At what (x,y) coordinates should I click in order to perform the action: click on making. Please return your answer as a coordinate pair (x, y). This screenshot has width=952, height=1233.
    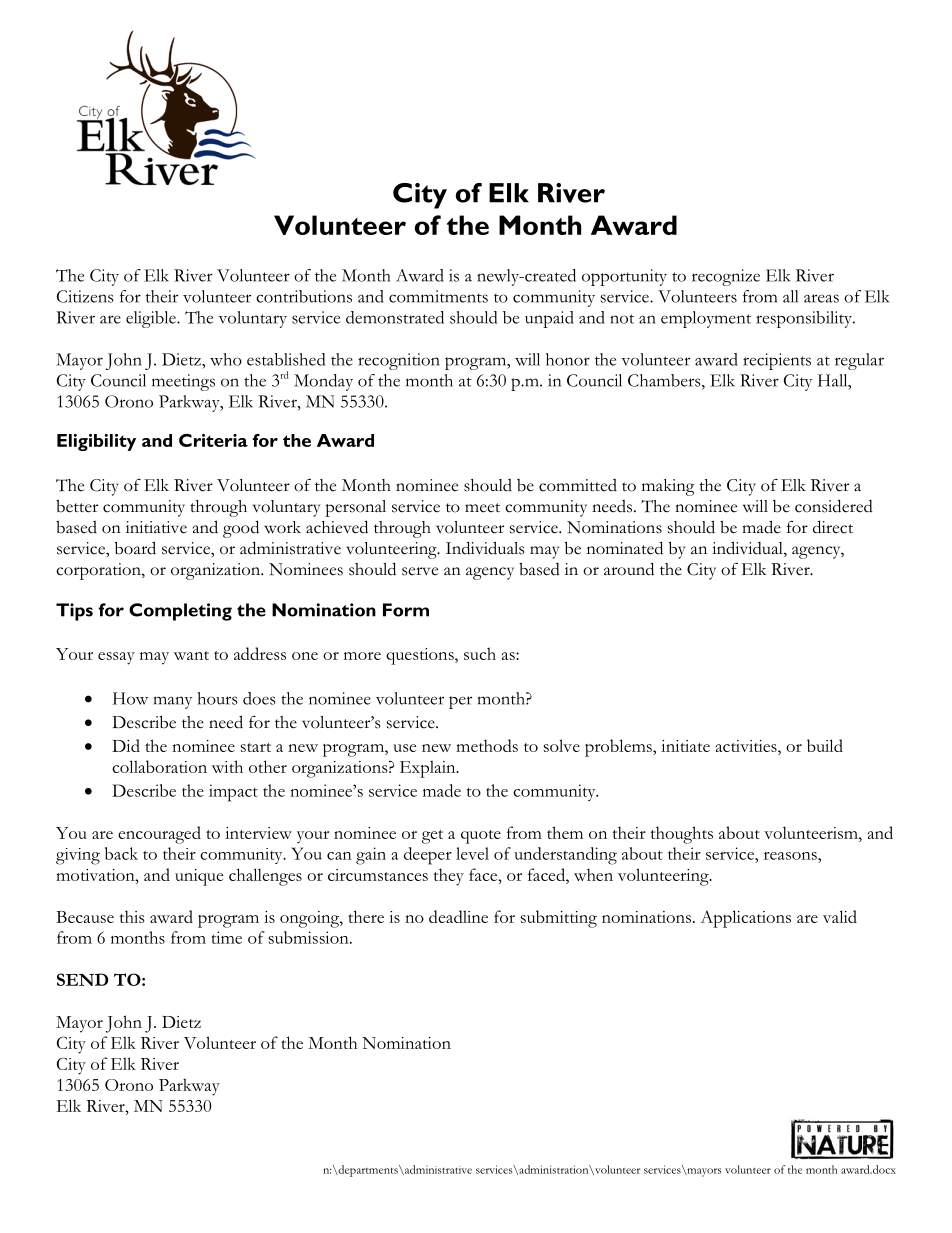
    Looking at the image, I should click on (668, 487).
